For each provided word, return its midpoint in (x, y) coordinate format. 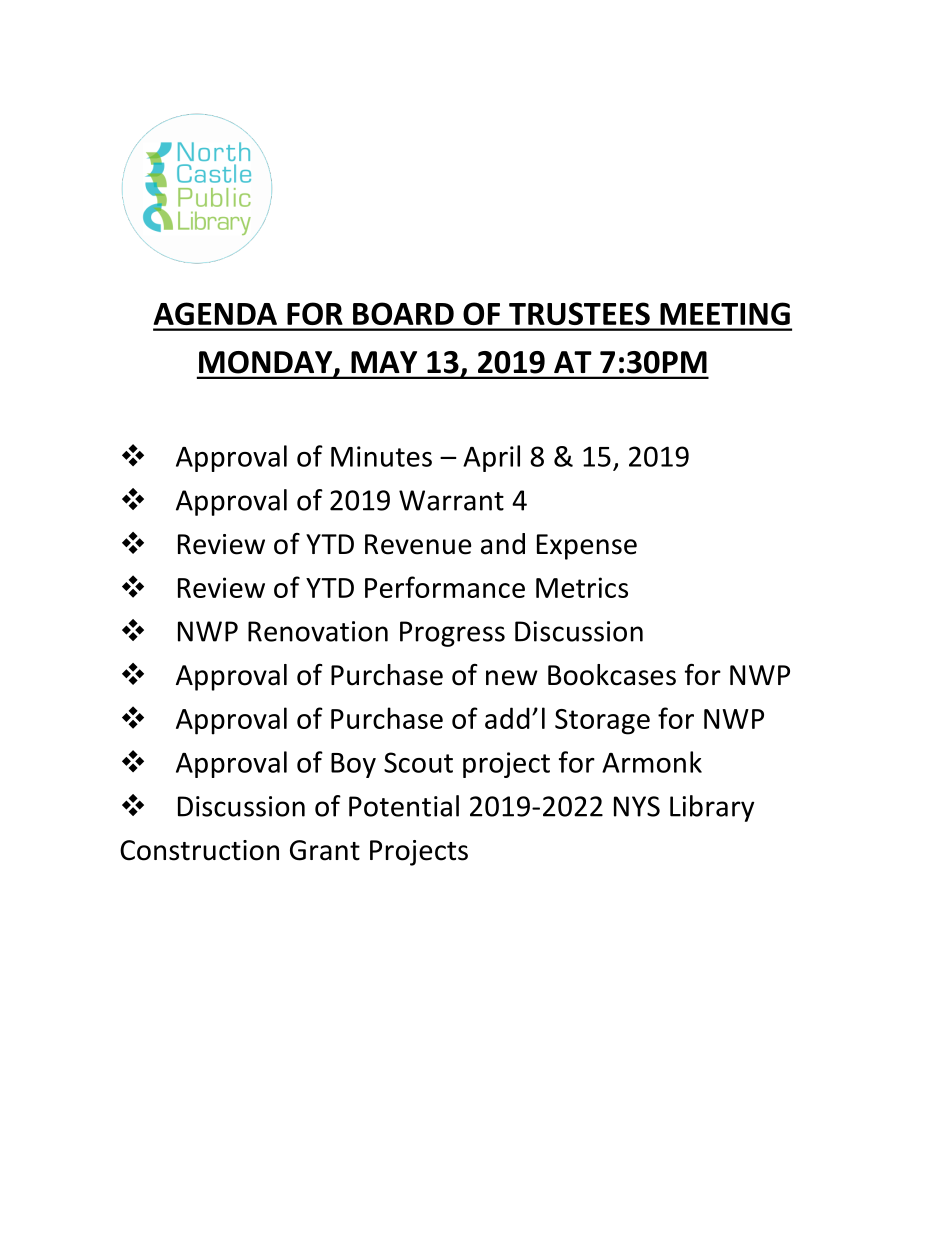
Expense (587, 547)
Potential (404, 806)
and (503, 544)
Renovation (318, 631)
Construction (199, 850)
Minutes (381, 456)
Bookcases (612, 675)
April (491, 458)
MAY (384, 362)
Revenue (418, 544)
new (512, 678)
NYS (637, 806)
